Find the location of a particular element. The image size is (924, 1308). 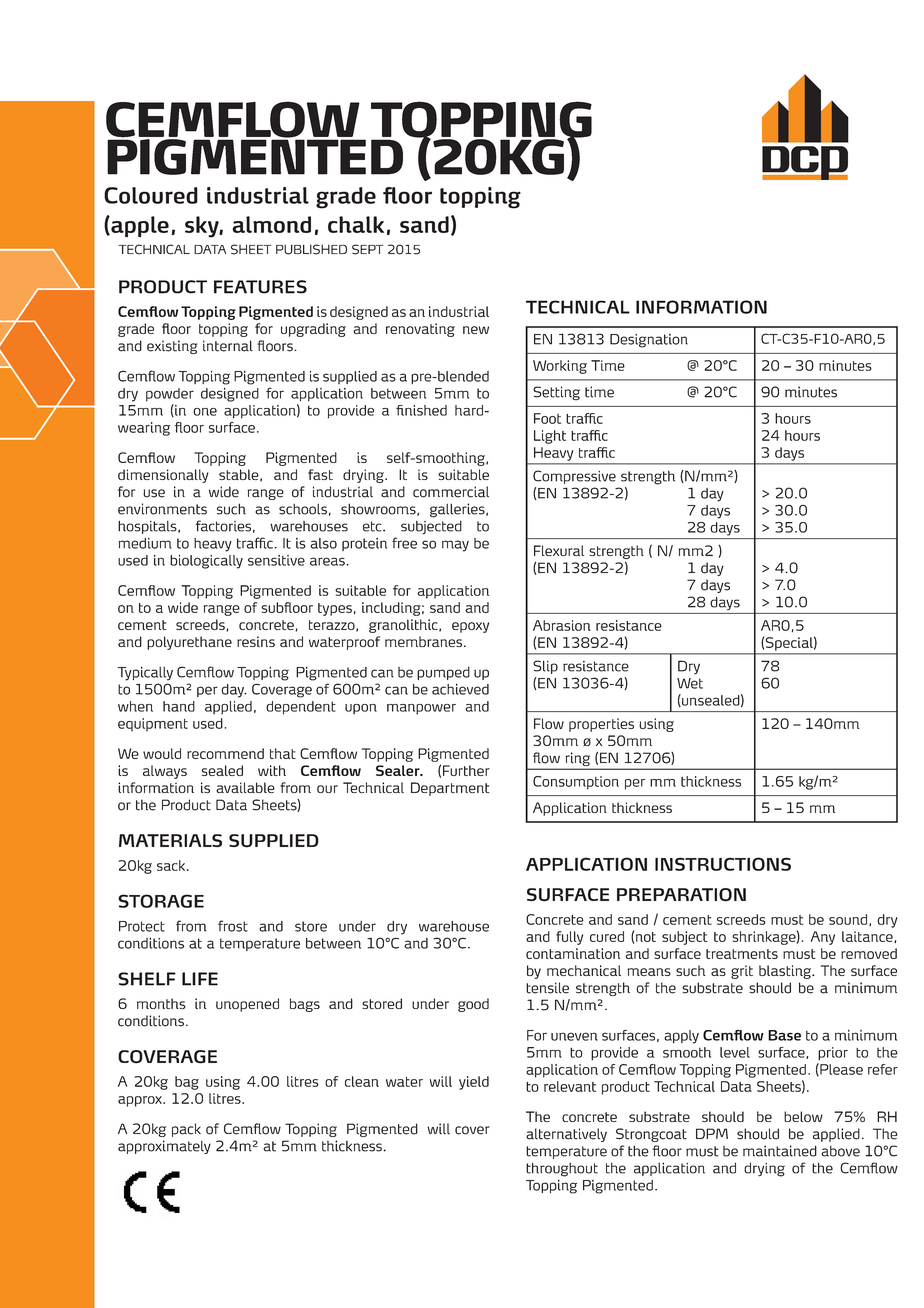

Slip is located at coordinates (545, 667).
